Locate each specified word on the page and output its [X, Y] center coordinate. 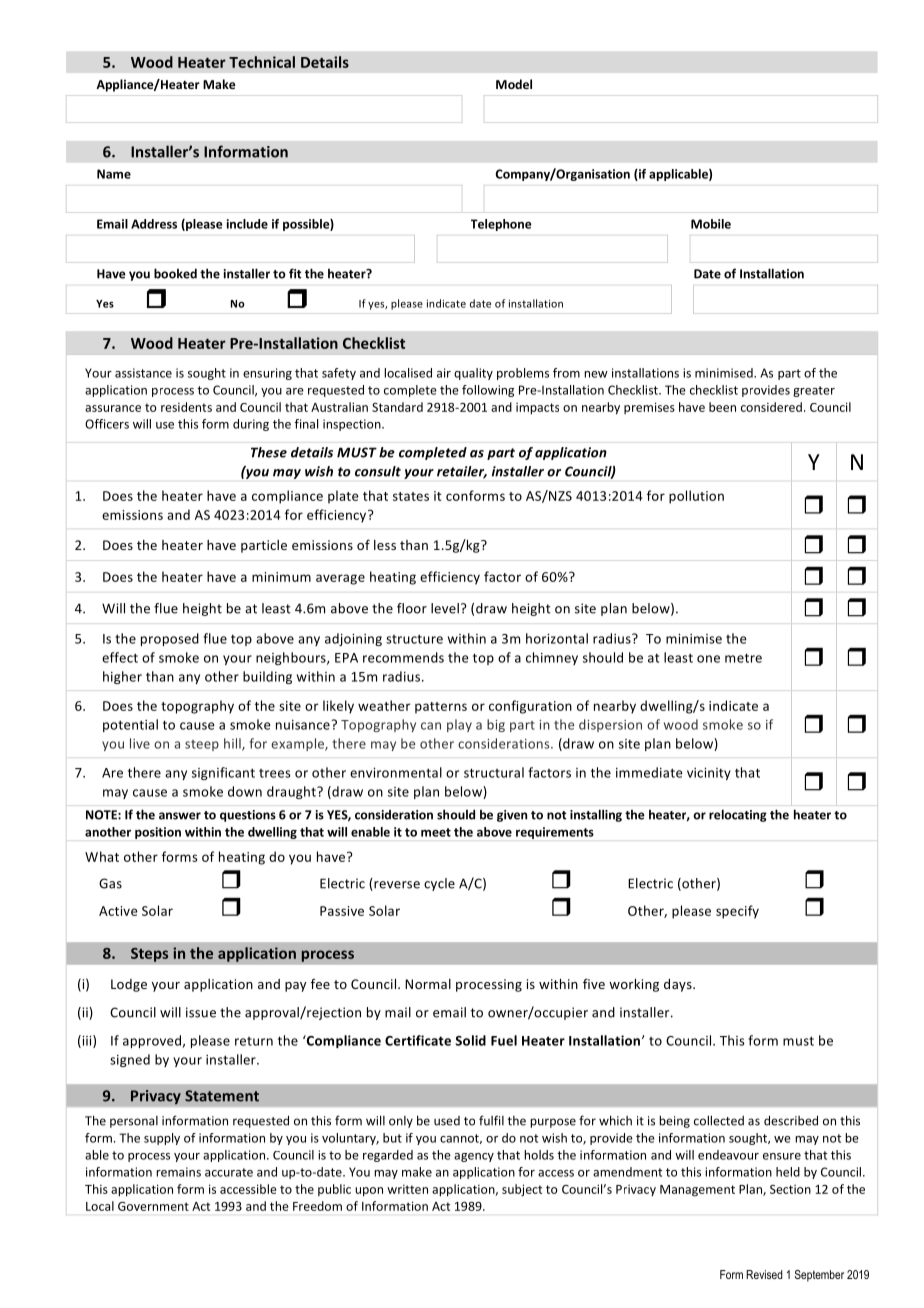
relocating [738, 815]
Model [514, 84]
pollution [696, 497]
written [407, 1189]
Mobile [711, 224]
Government [153, 1206]
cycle [439, 884]
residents [186, 407]
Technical [262, 62]
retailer [462, 472]
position [158, 833]
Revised [764, 1274]
